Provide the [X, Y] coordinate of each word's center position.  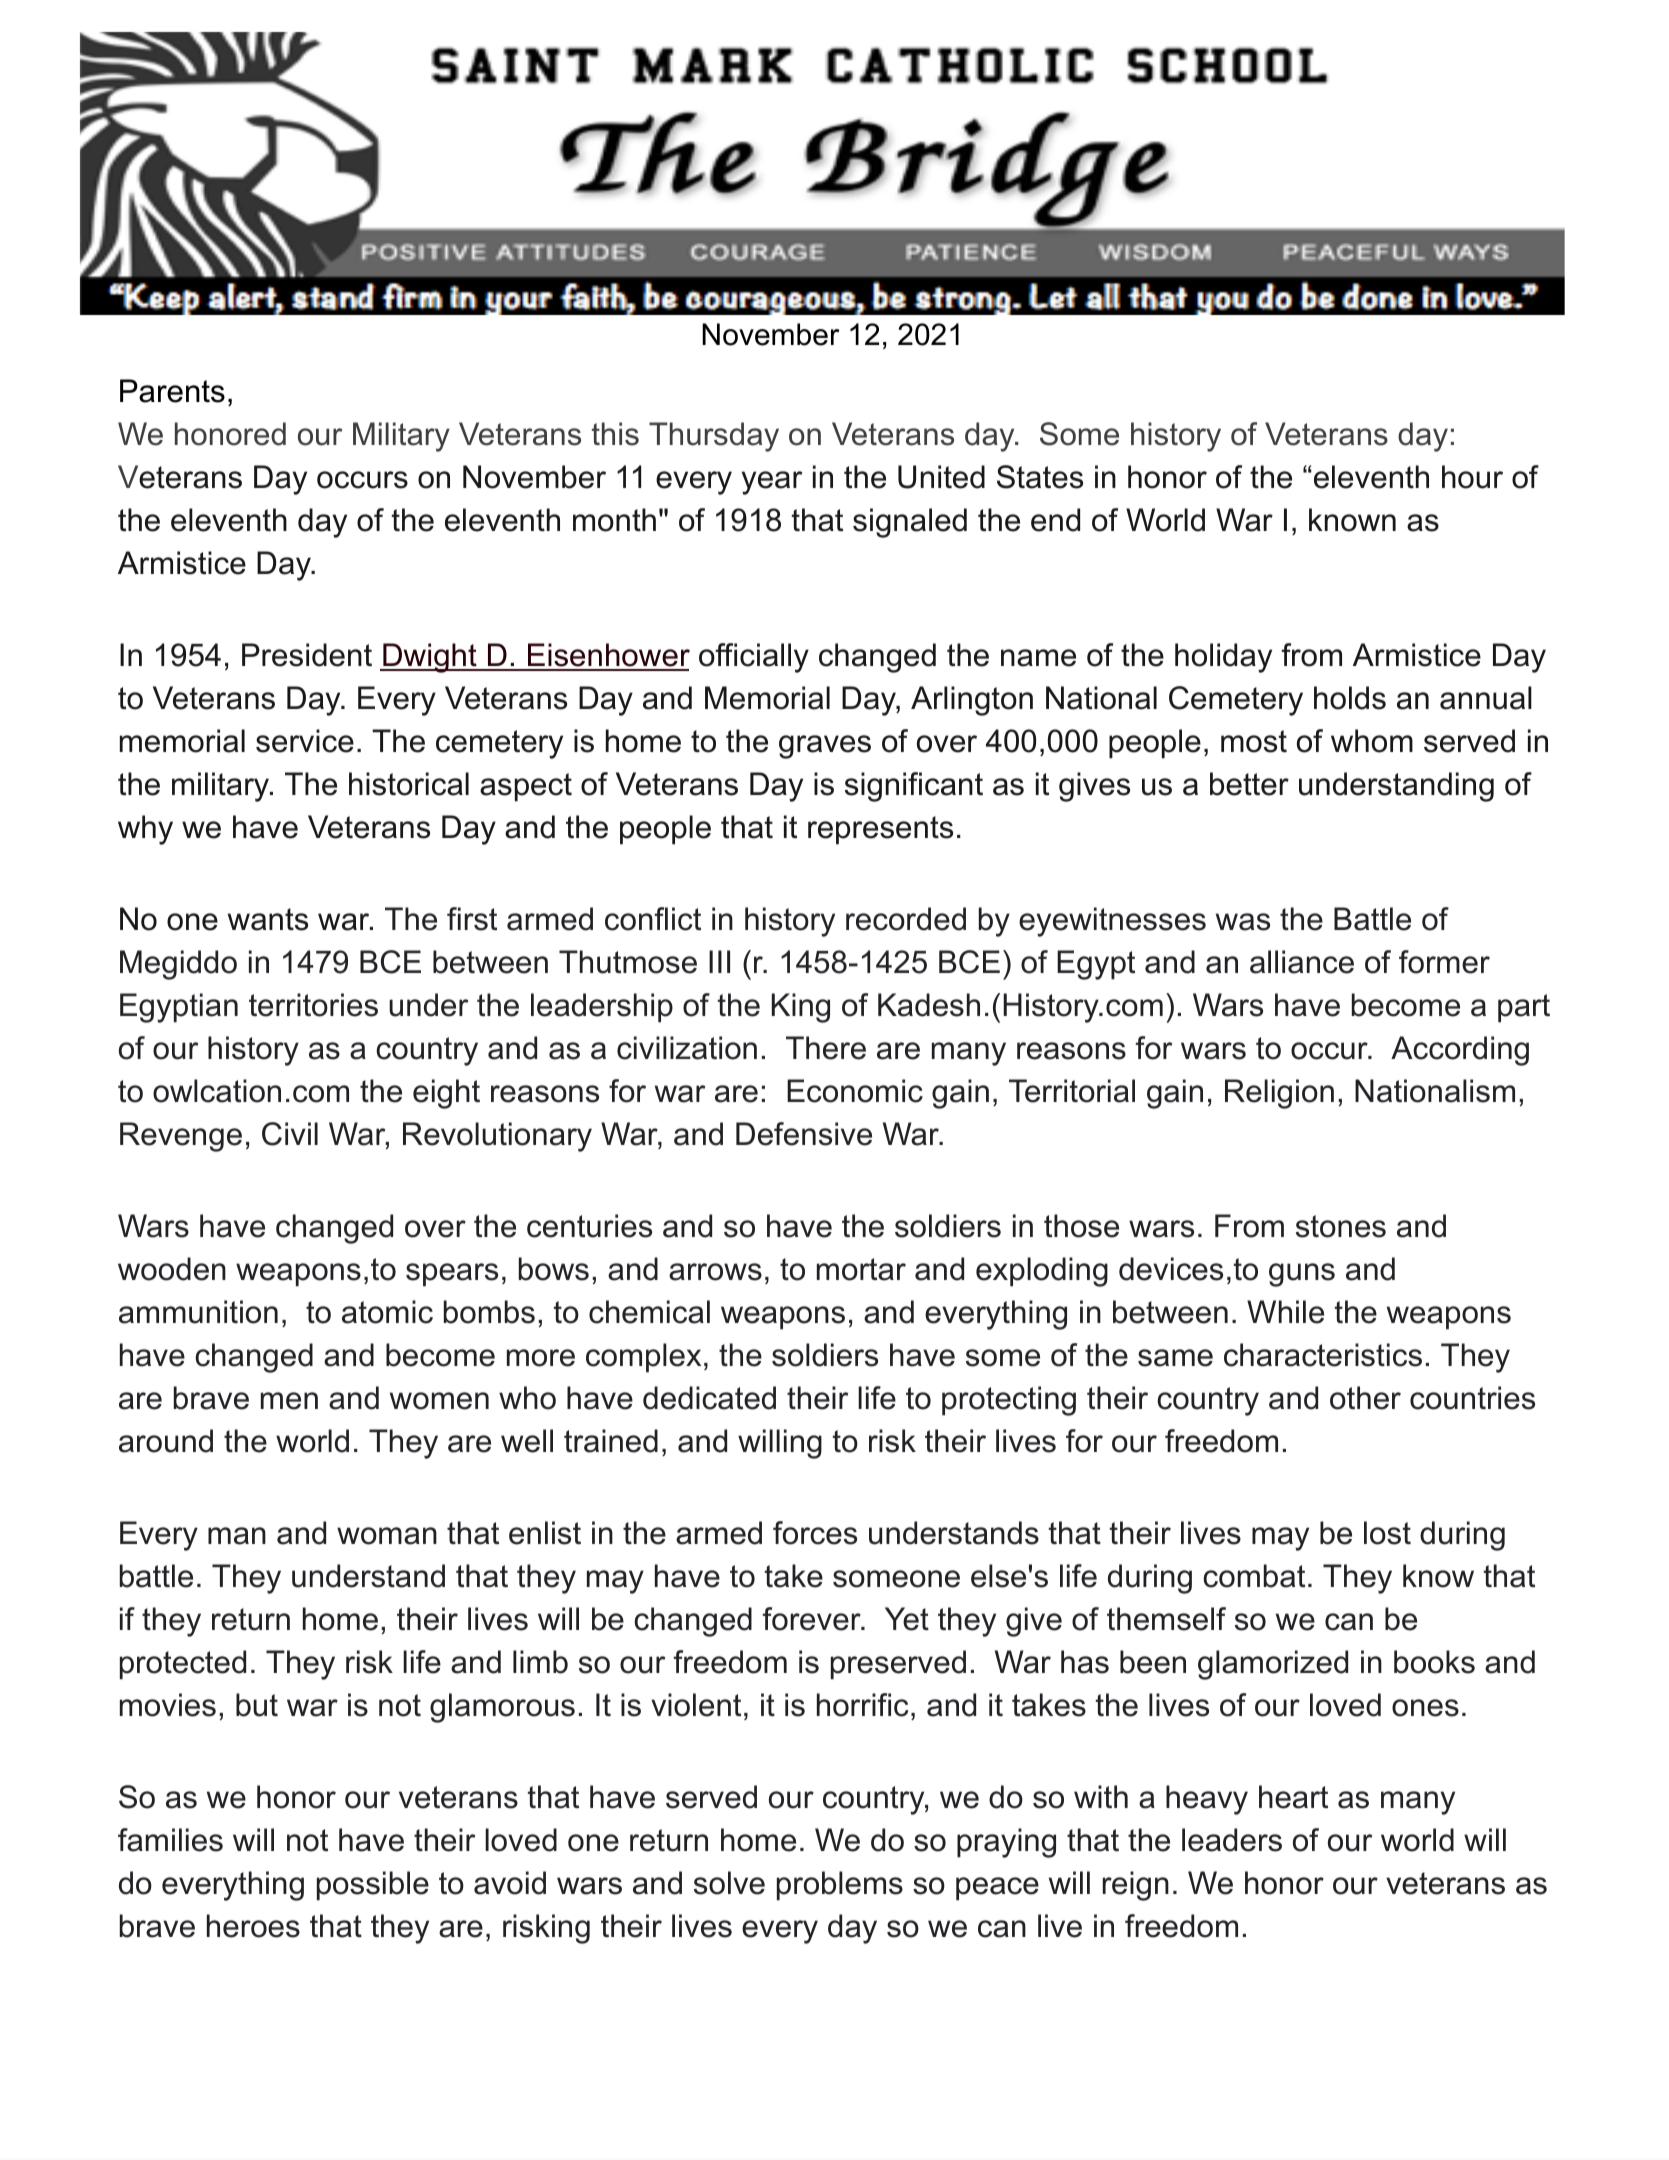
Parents [172, 391]
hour [1472, 477]
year [771, 483]
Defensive [804, 1134]
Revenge [181, 1137]
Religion [1279, 1094]
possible [373, 1886]
